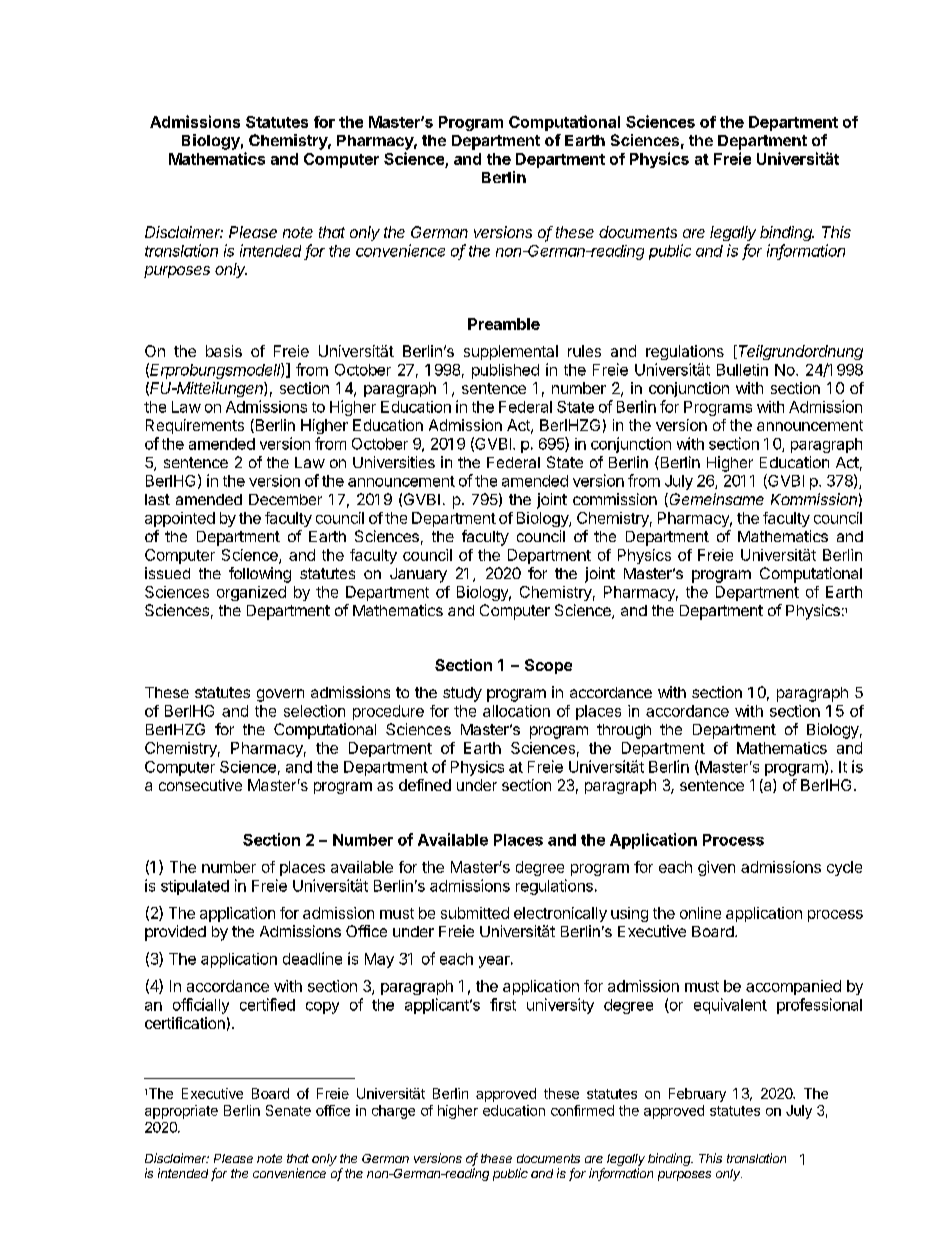  Describe the element at coordinates (288, 1110) in the screenshot. I see `Senate` at that location.
